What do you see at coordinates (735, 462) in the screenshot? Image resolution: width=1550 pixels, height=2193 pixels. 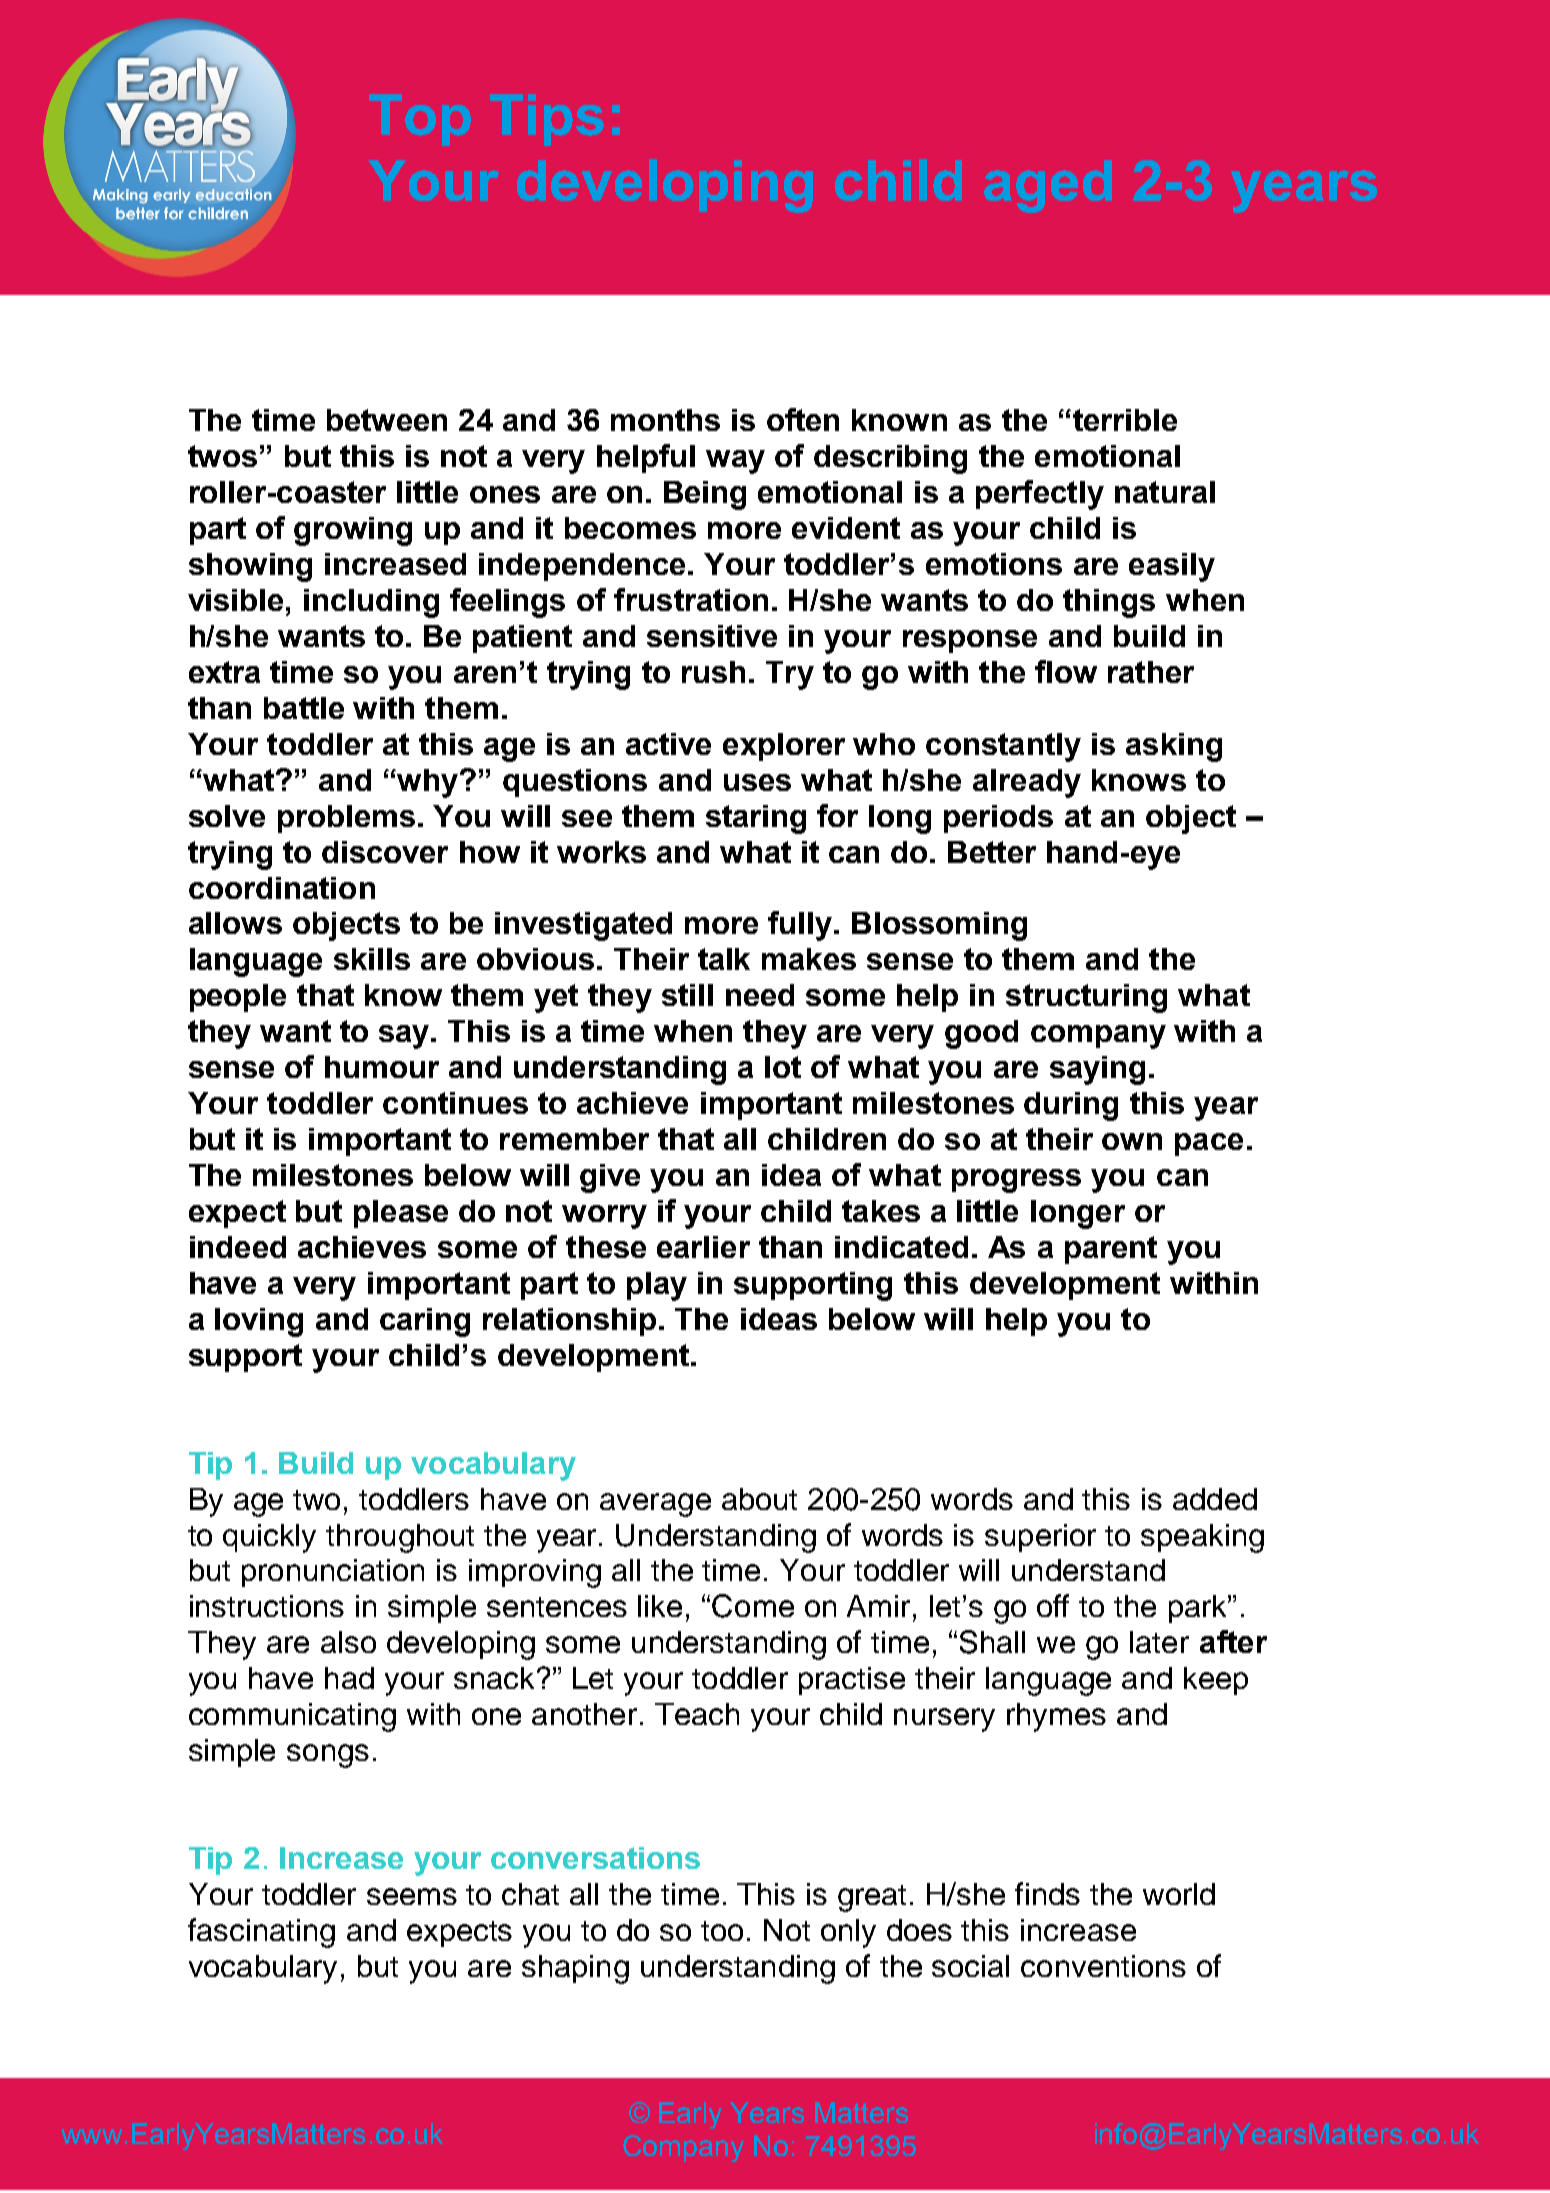 I see `way` at bounding box center [735, 462].
